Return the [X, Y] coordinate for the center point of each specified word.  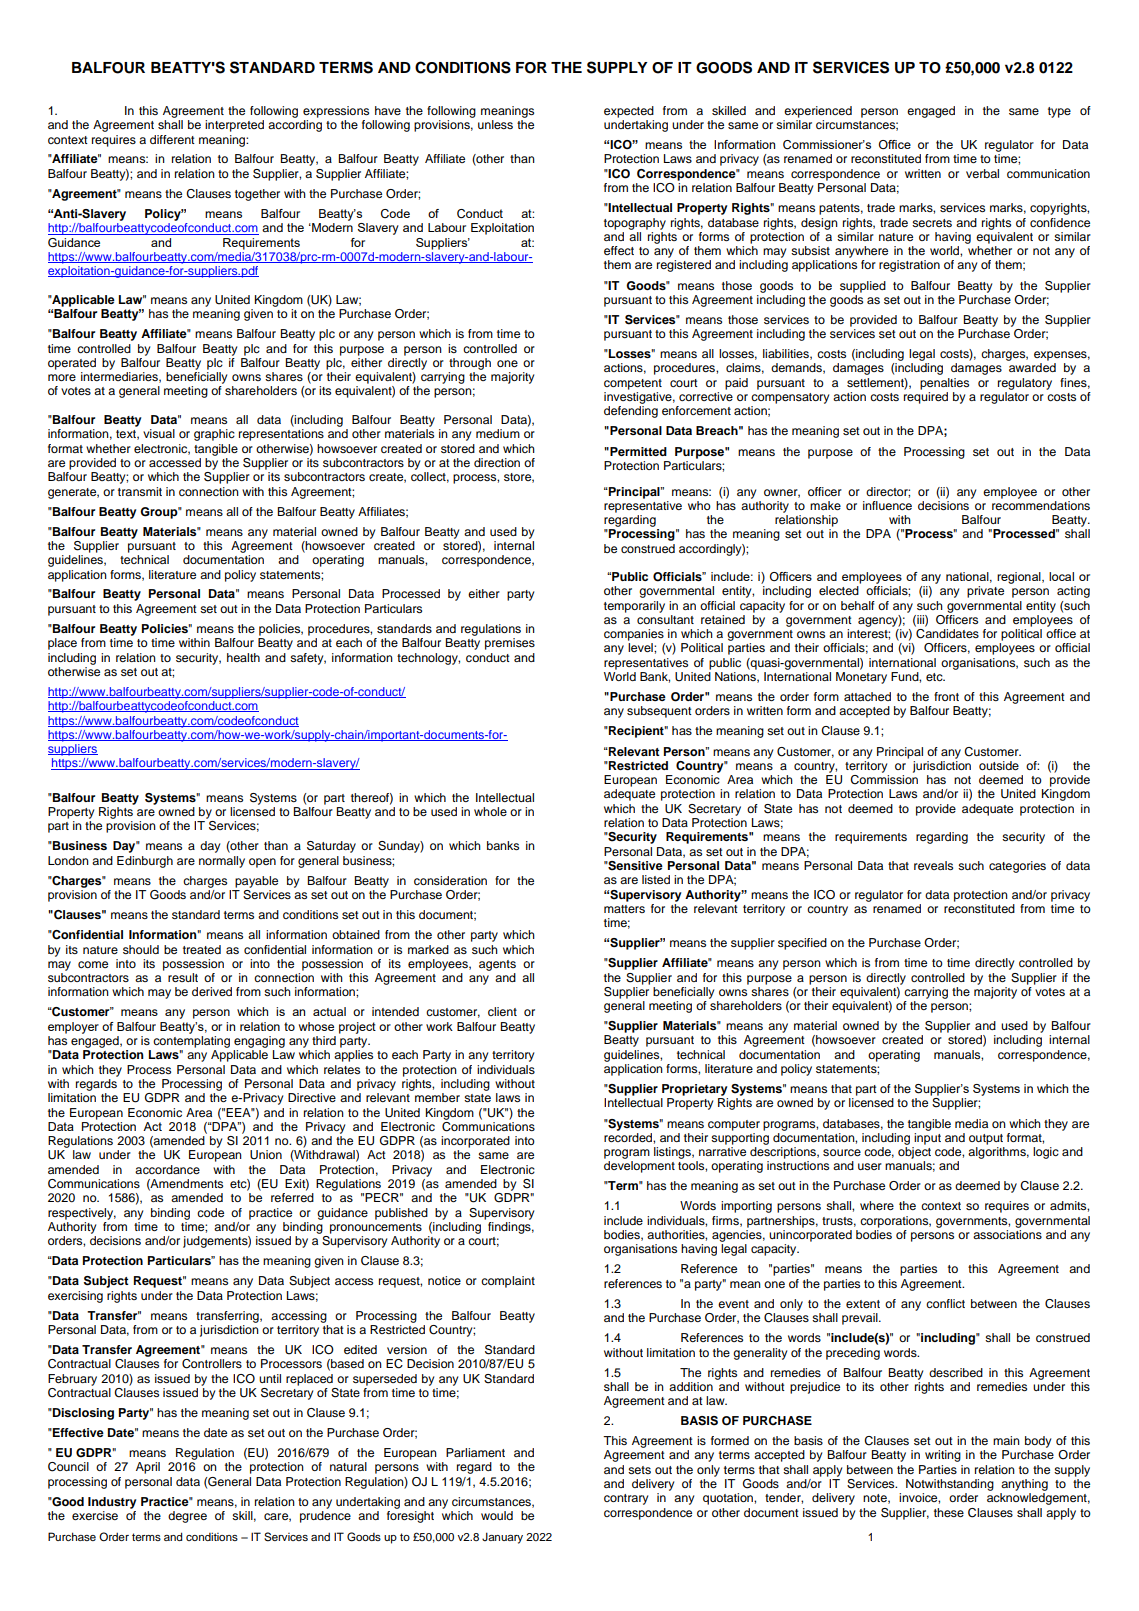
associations [1007, 1234]
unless [495, 124]
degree [187, 1517]
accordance [167, 1169]
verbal [982, 173]
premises [510, 644]
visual [159, 433]
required [926, 398]
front [946, 696]
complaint [508, 1282]
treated [202, 949]
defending [631, 412]
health [243, 657]
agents [497, 965]
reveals [933, 865]
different [172, 139]
